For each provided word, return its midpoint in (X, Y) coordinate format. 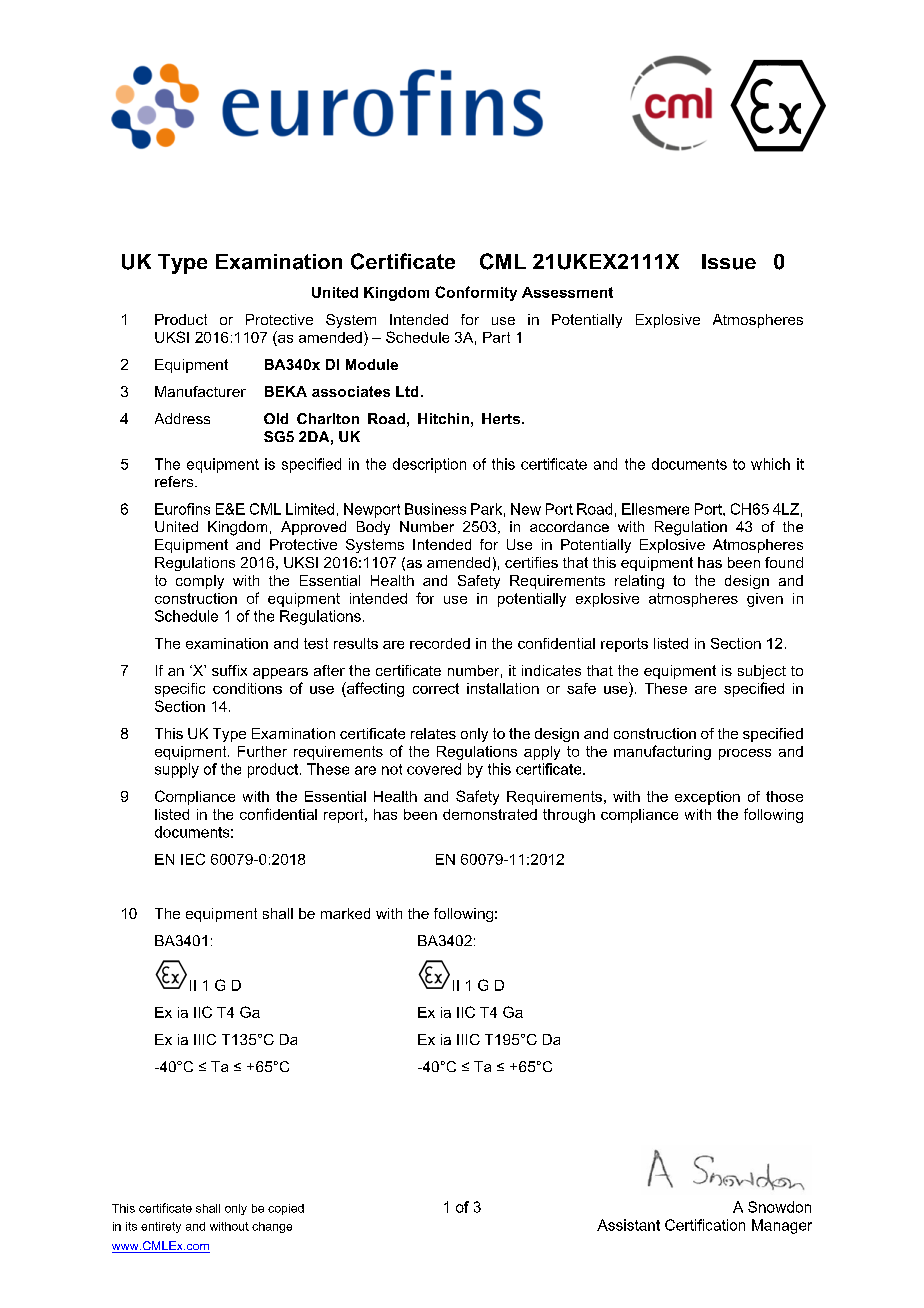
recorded (440, 643)
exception (707, 798)
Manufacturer (200, 391)
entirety (161, 1227)
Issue (729, 262)
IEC (193, 859)
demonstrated (490, 814)
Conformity (476, 293)
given (765, 600)
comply (200, 582)
